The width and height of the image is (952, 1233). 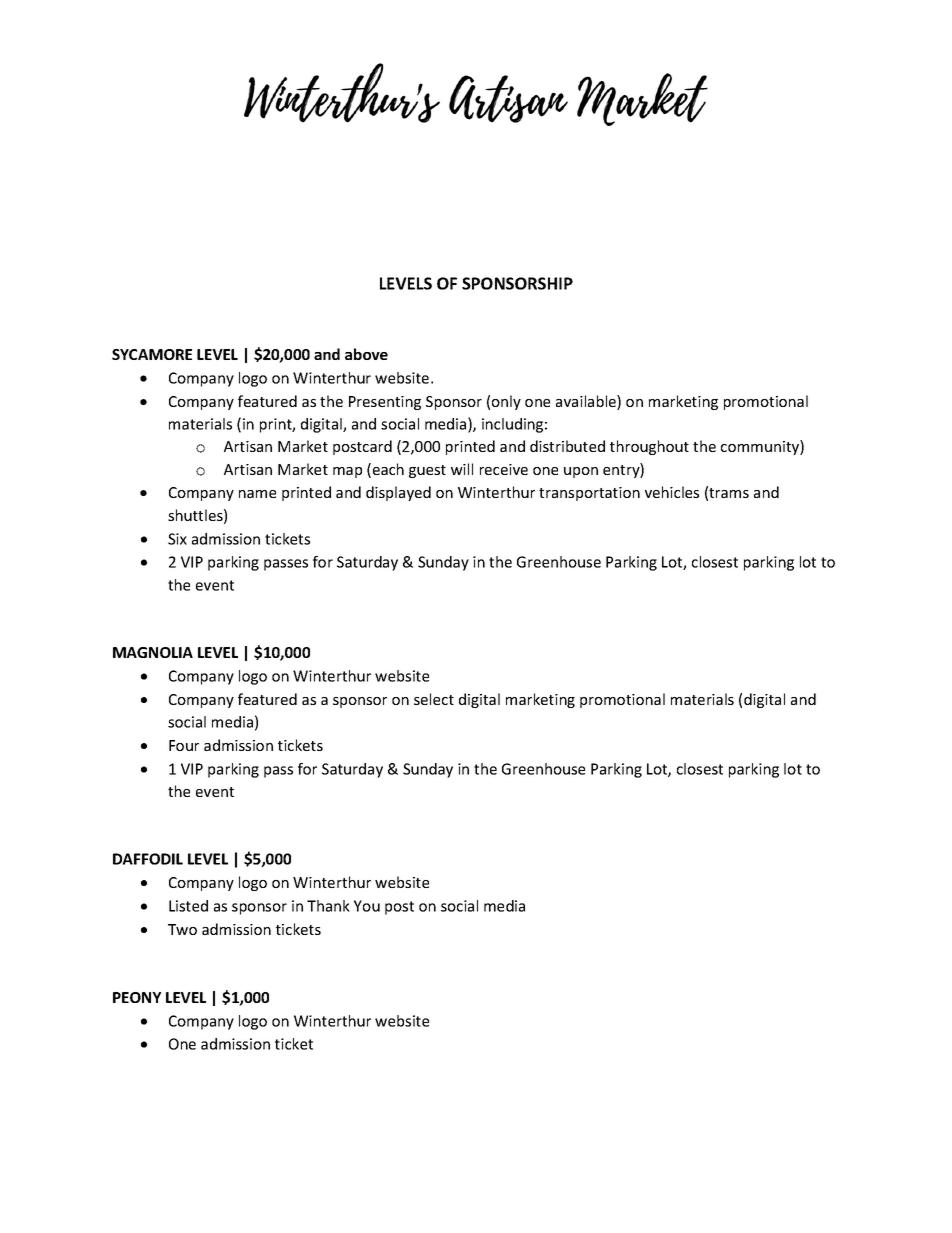 What do you see at coordinates (182, 929) in the image?
I see `Two` at bounding box center [182, 929].
